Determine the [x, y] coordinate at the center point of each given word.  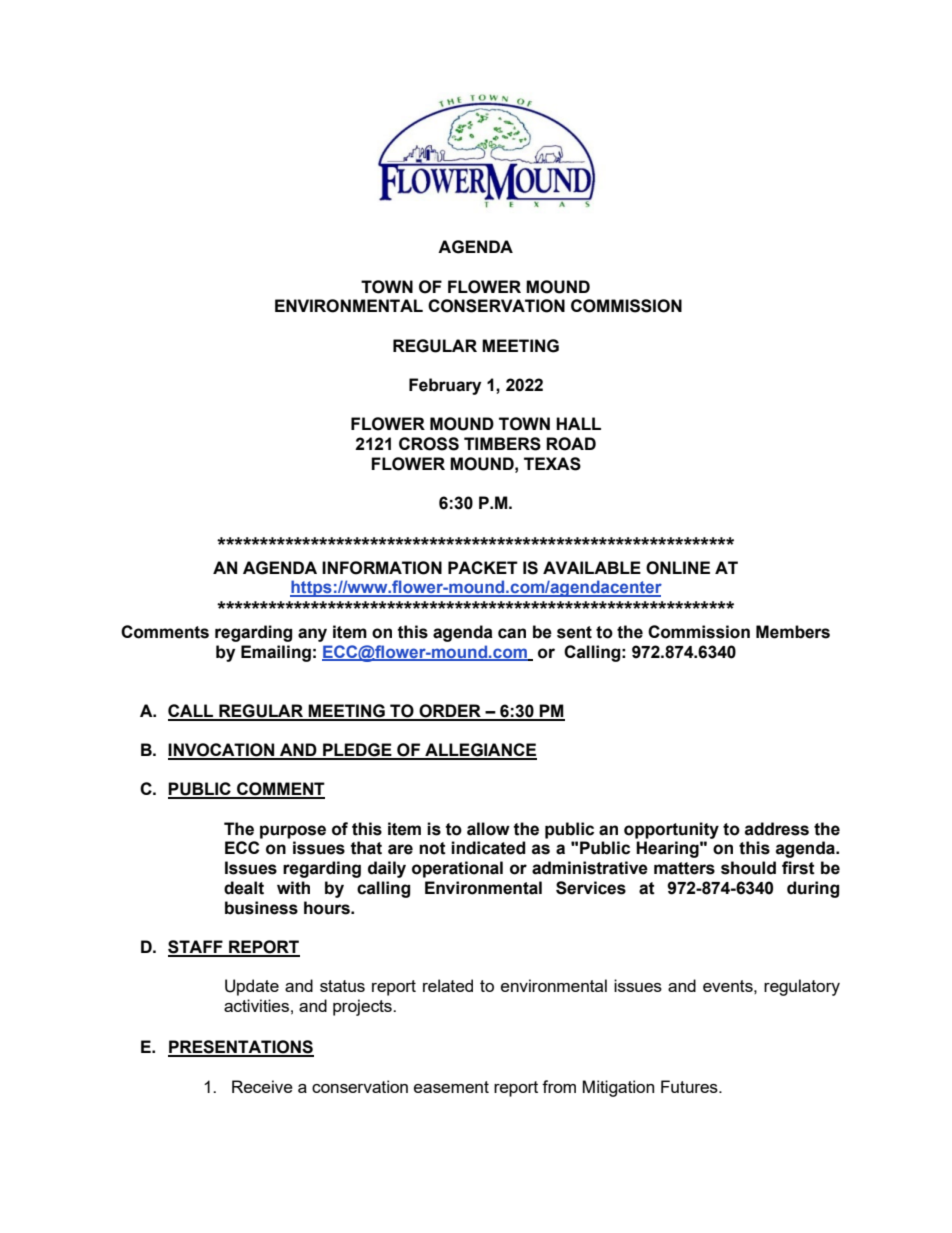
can [512, 633]
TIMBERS [502, 444]
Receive [262, 1086]
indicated [488, 848]
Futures [690, 1086]
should [748, 868]
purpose [293, 832]
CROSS [429, 444]
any [312, 635]
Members [793, 632]
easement [451, 1087]
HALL [578, 423]
